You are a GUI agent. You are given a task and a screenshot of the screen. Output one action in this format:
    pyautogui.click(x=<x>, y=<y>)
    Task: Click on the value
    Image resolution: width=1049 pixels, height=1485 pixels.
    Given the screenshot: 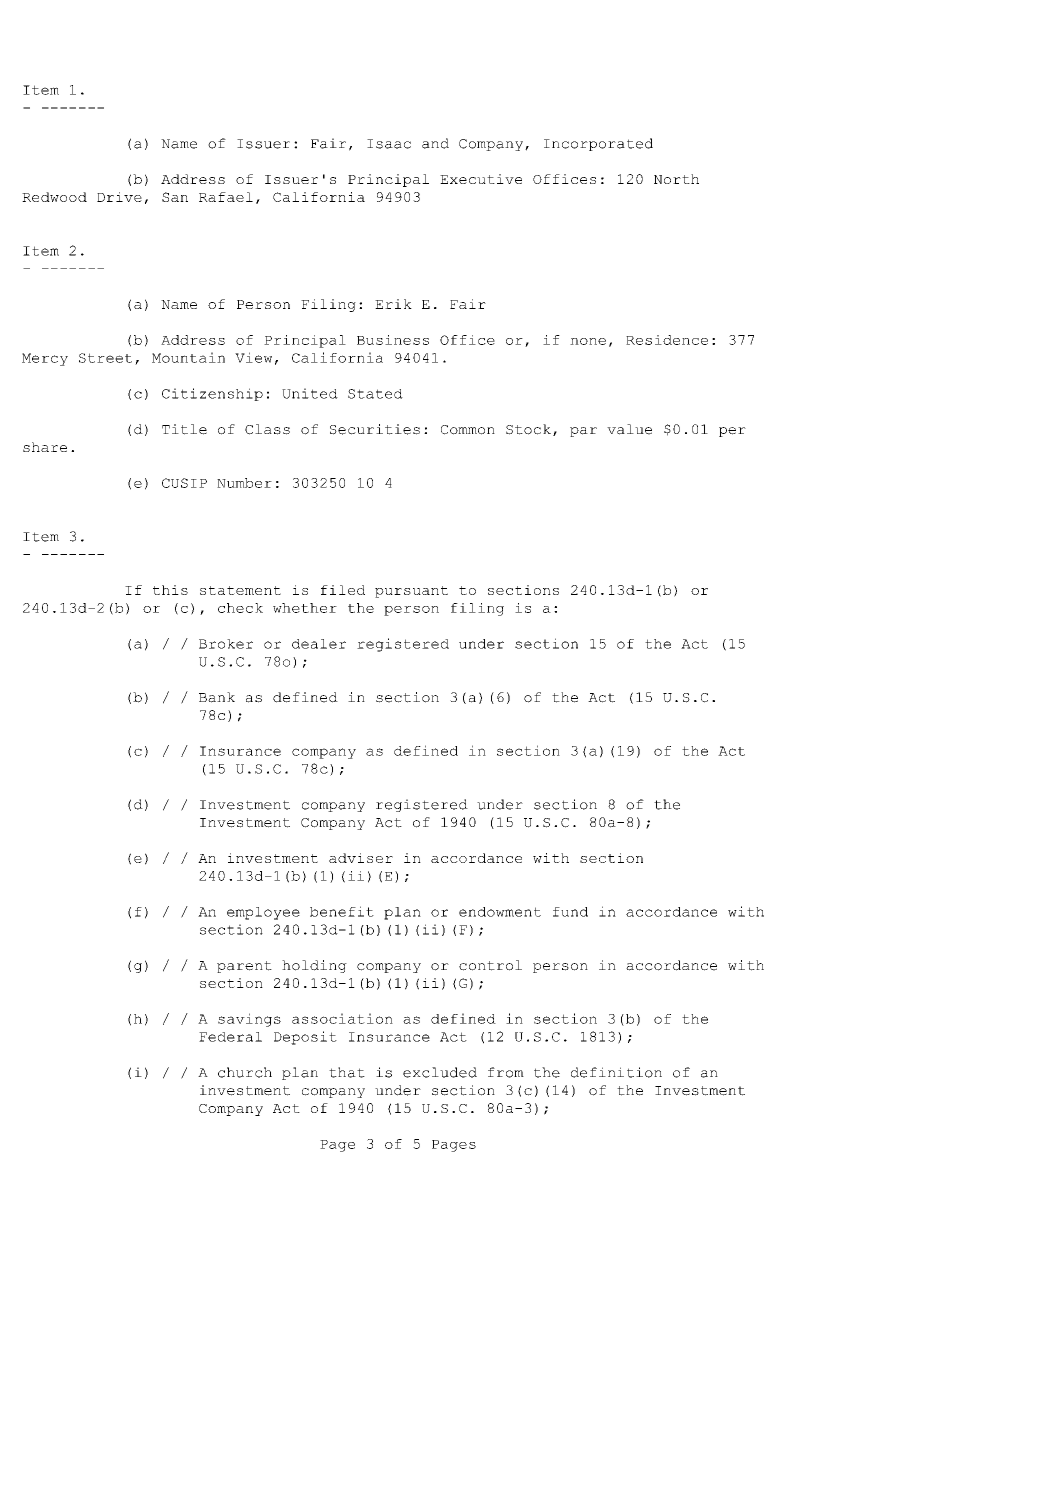 What is the action you would take?
    pyautogui.click(x=629, y=429)
